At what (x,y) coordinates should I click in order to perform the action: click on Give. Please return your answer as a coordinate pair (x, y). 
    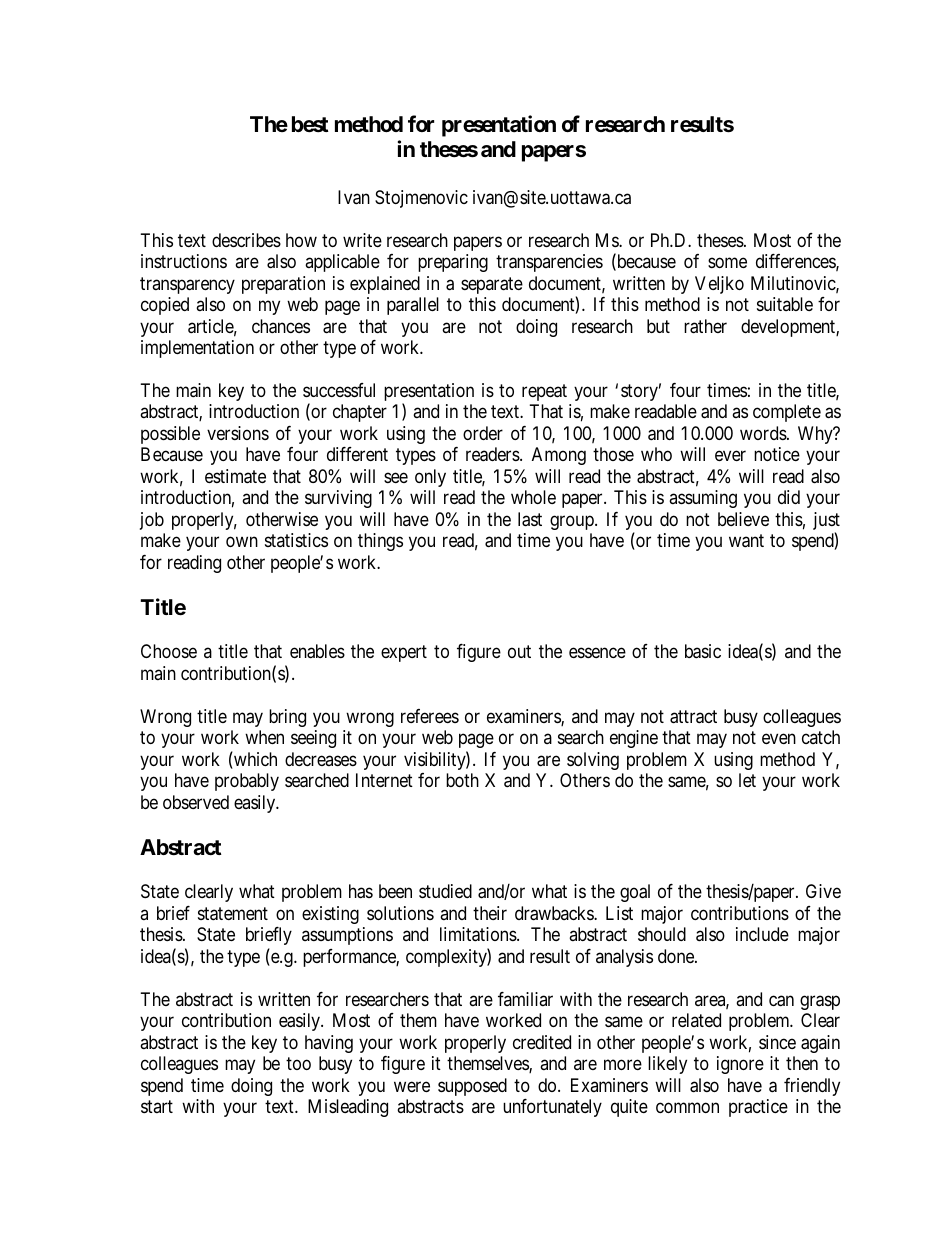
    Looking at the image, I should click on (823, 891).
